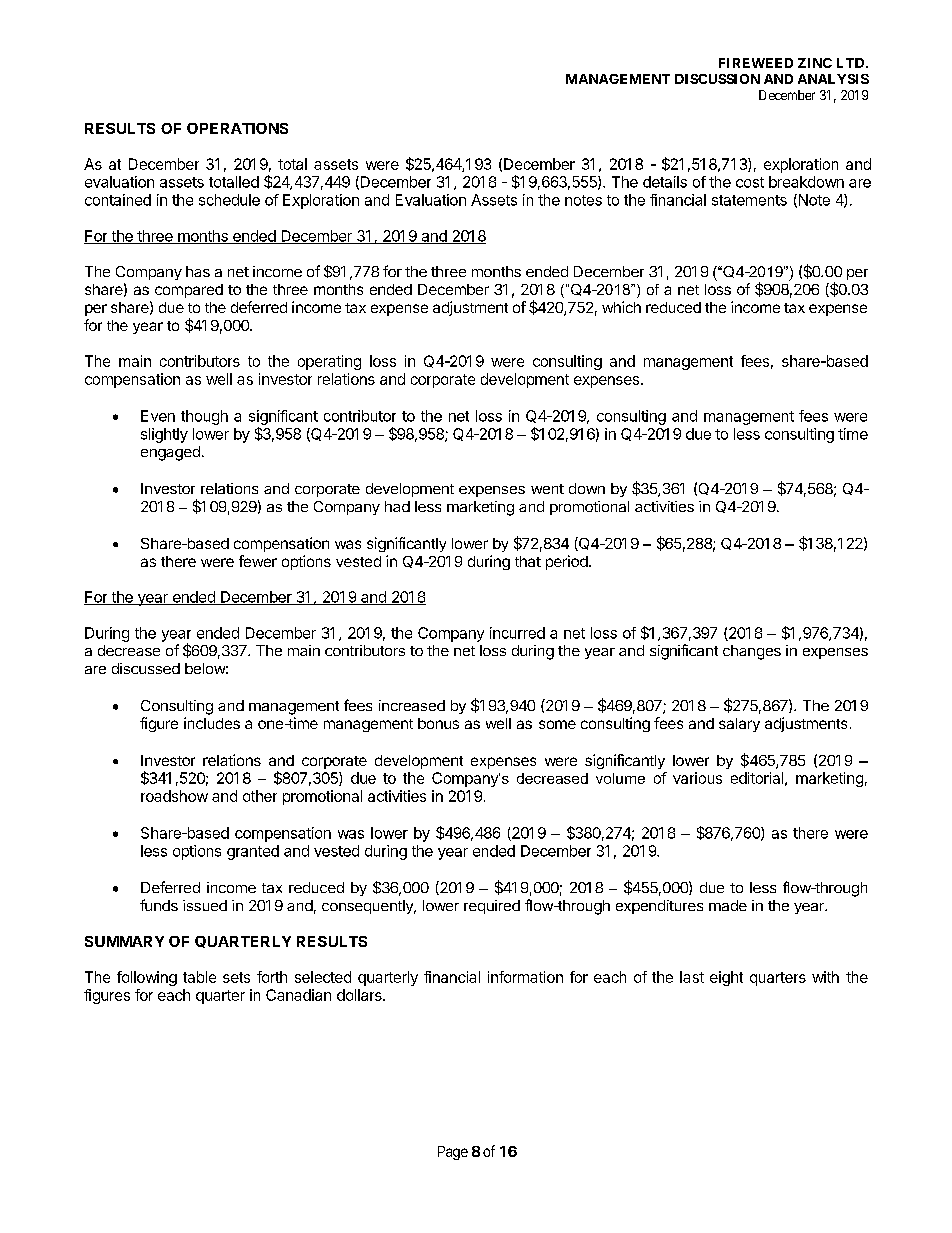 The image size is (952, 1233). What do you see at coordinates (665, 182) in the screenshot?
I see `details` at bounding box center [665, 182].
